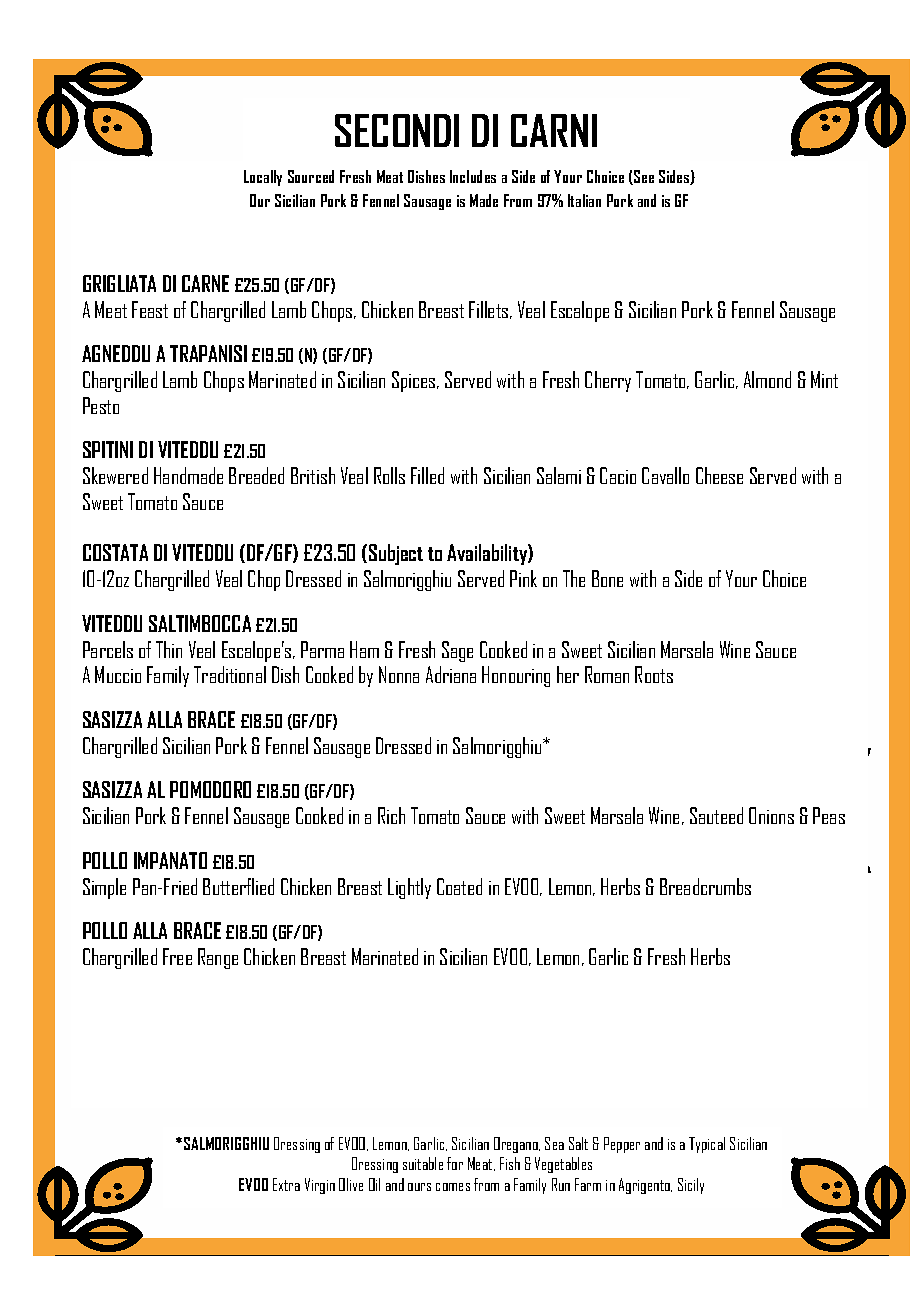  I want to click on Adriana, so click(451, 674).
